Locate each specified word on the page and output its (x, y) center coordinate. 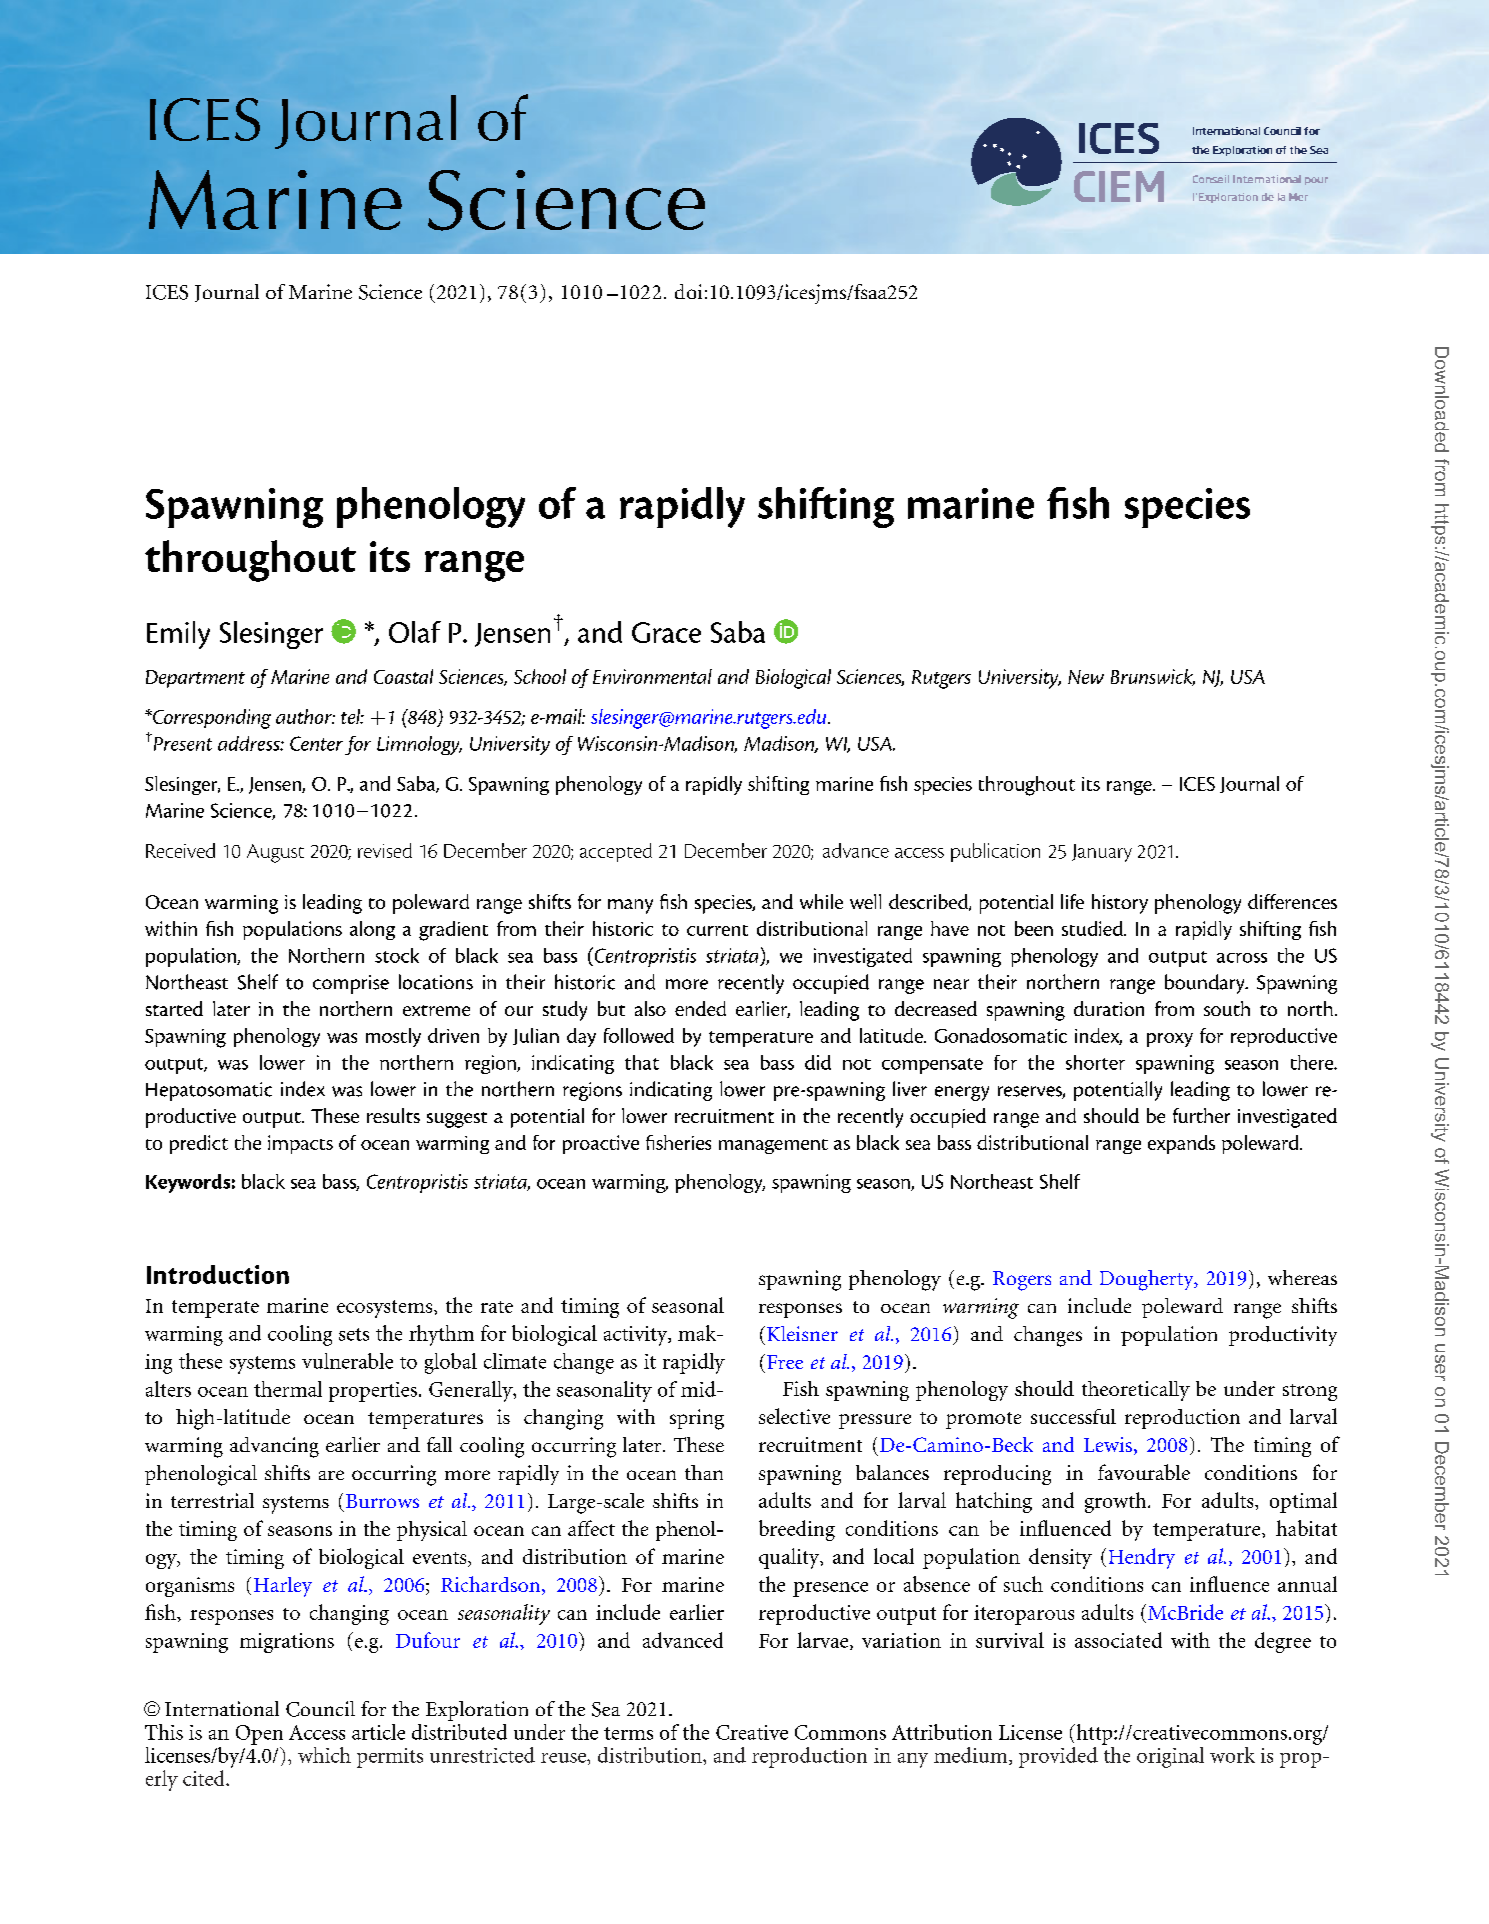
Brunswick (1153, 677)
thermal (288, 1389)
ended (700, 1008)
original (1170, 1757)
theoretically (1136, 1391)
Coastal (403, 676)
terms (628, 1733)
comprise (351, 984)
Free (785, 1362)
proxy (1170, 1040)
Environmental (652, 676)
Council (320, 1709)
